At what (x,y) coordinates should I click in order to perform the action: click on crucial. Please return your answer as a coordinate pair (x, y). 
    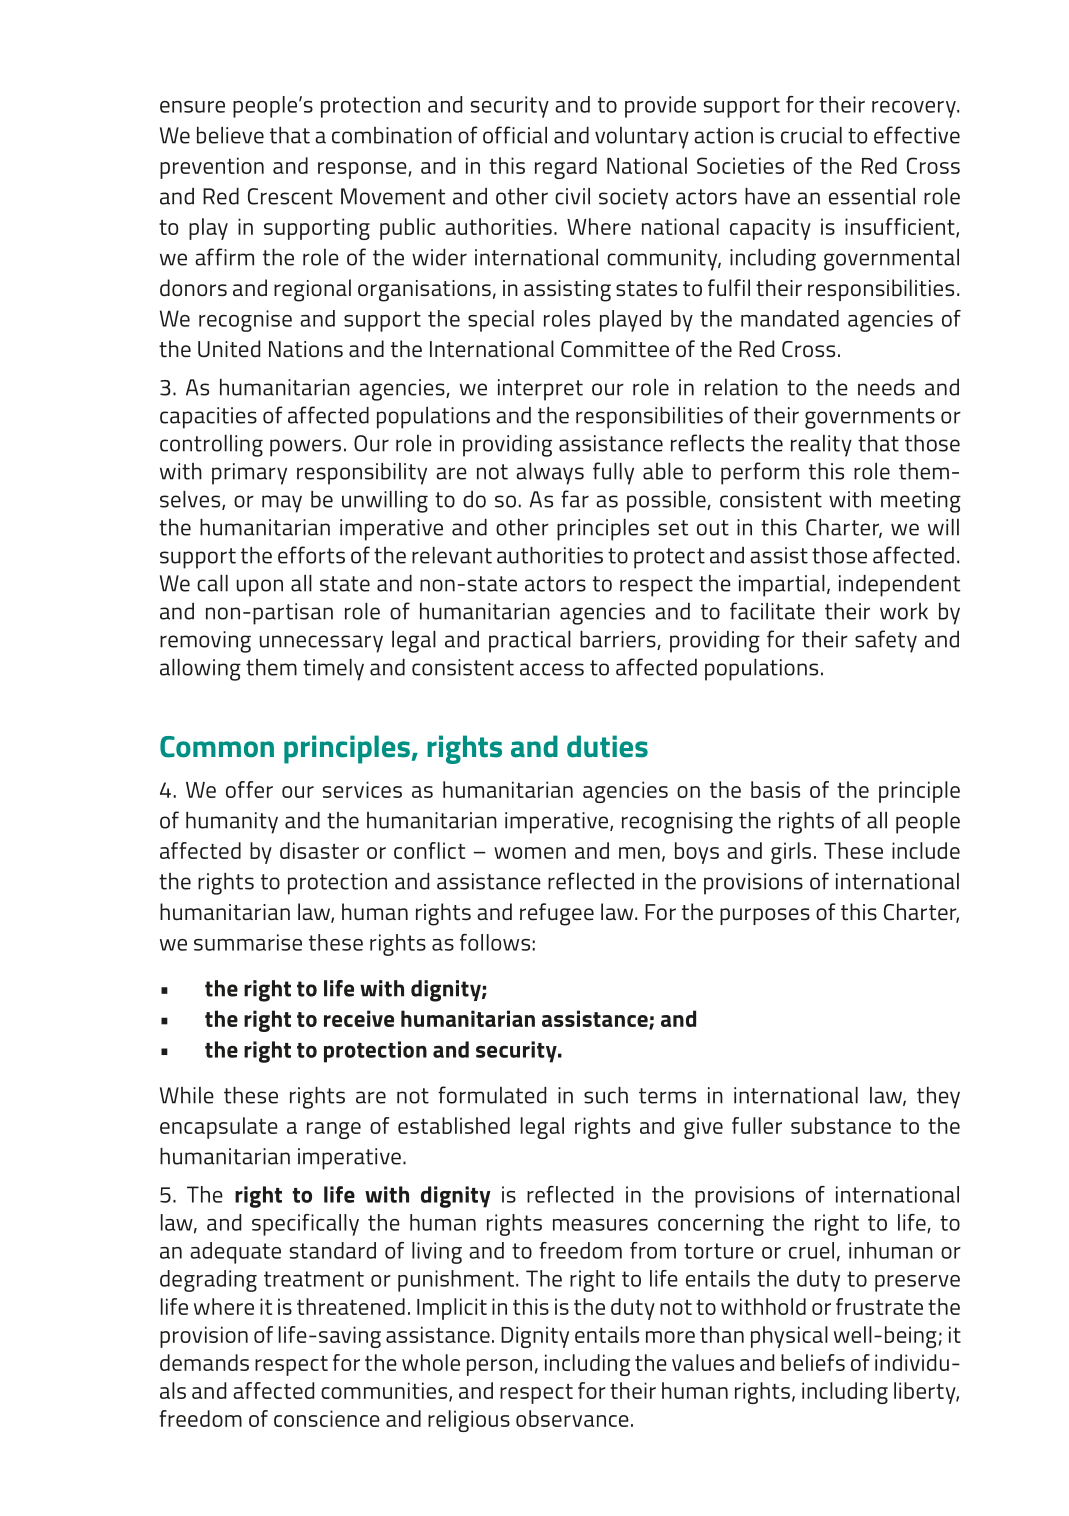
    Looking at the image, I should click on (811, 135).
